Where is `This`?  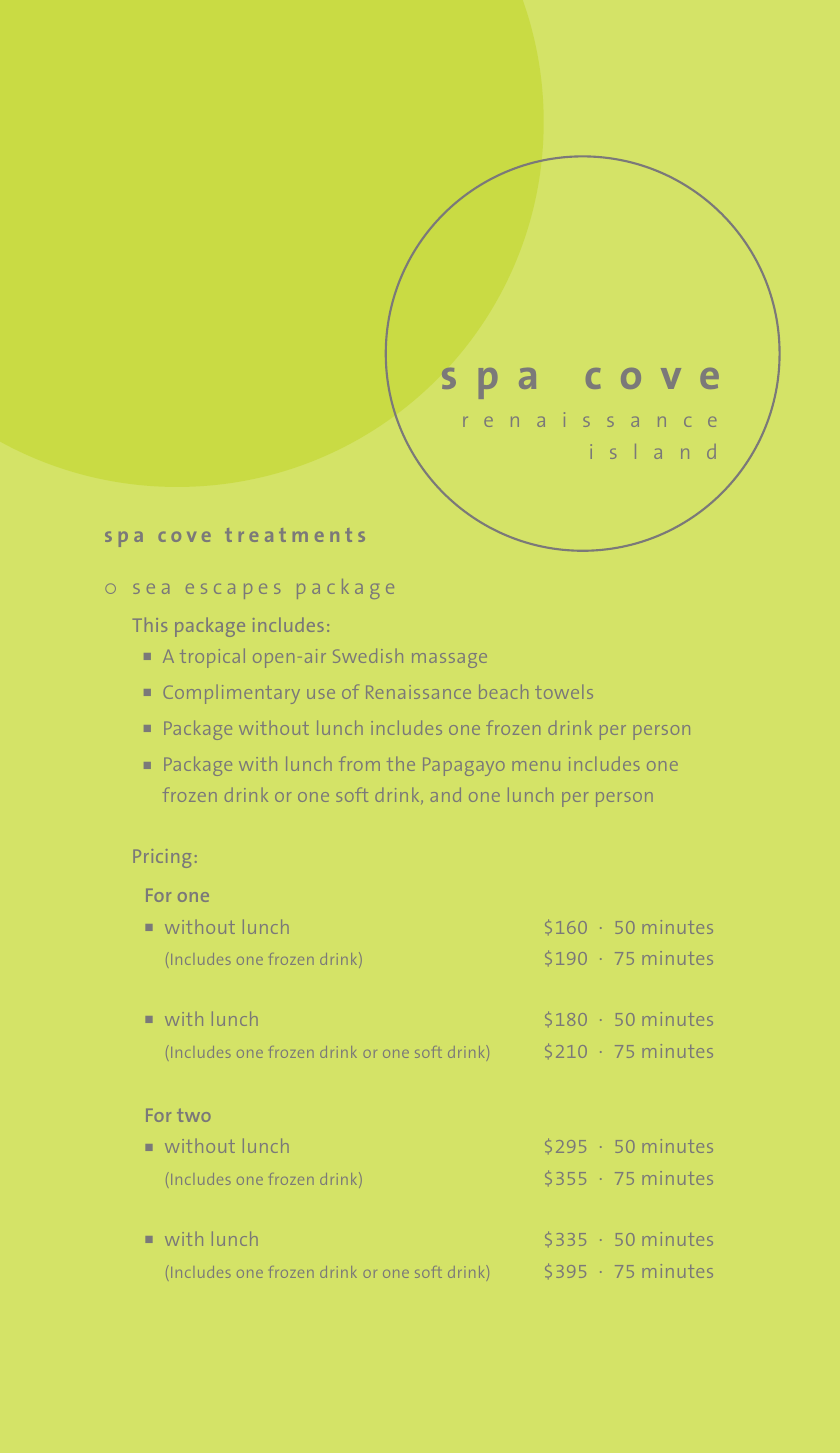
This is located at coordinates (150, 625).
